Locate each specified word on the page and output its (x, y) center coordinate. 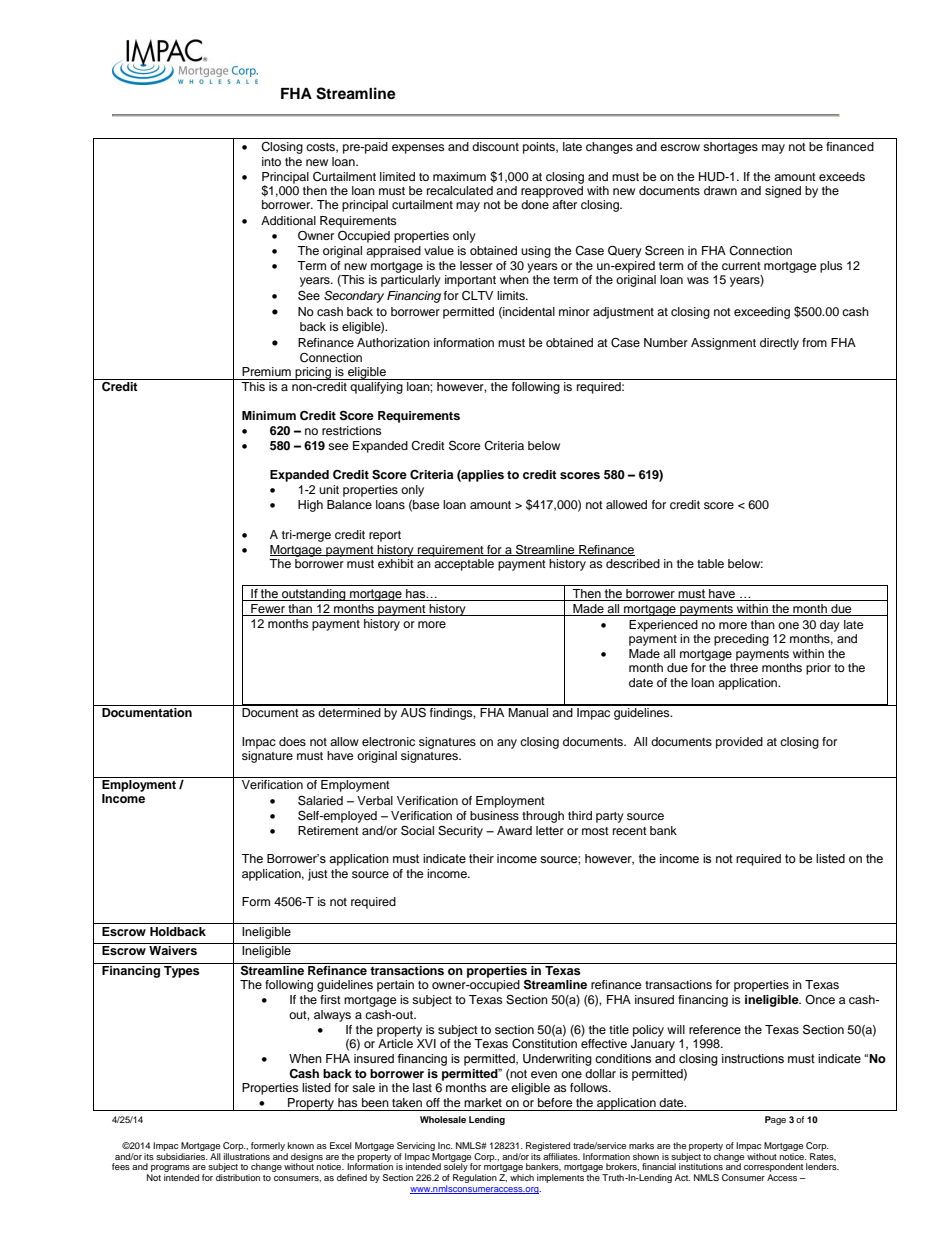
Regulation (475, 1178)
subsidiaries (182, 1155)
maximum (459, 176)
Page (775, 1120)
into (271, 161)
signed (783, 192)
